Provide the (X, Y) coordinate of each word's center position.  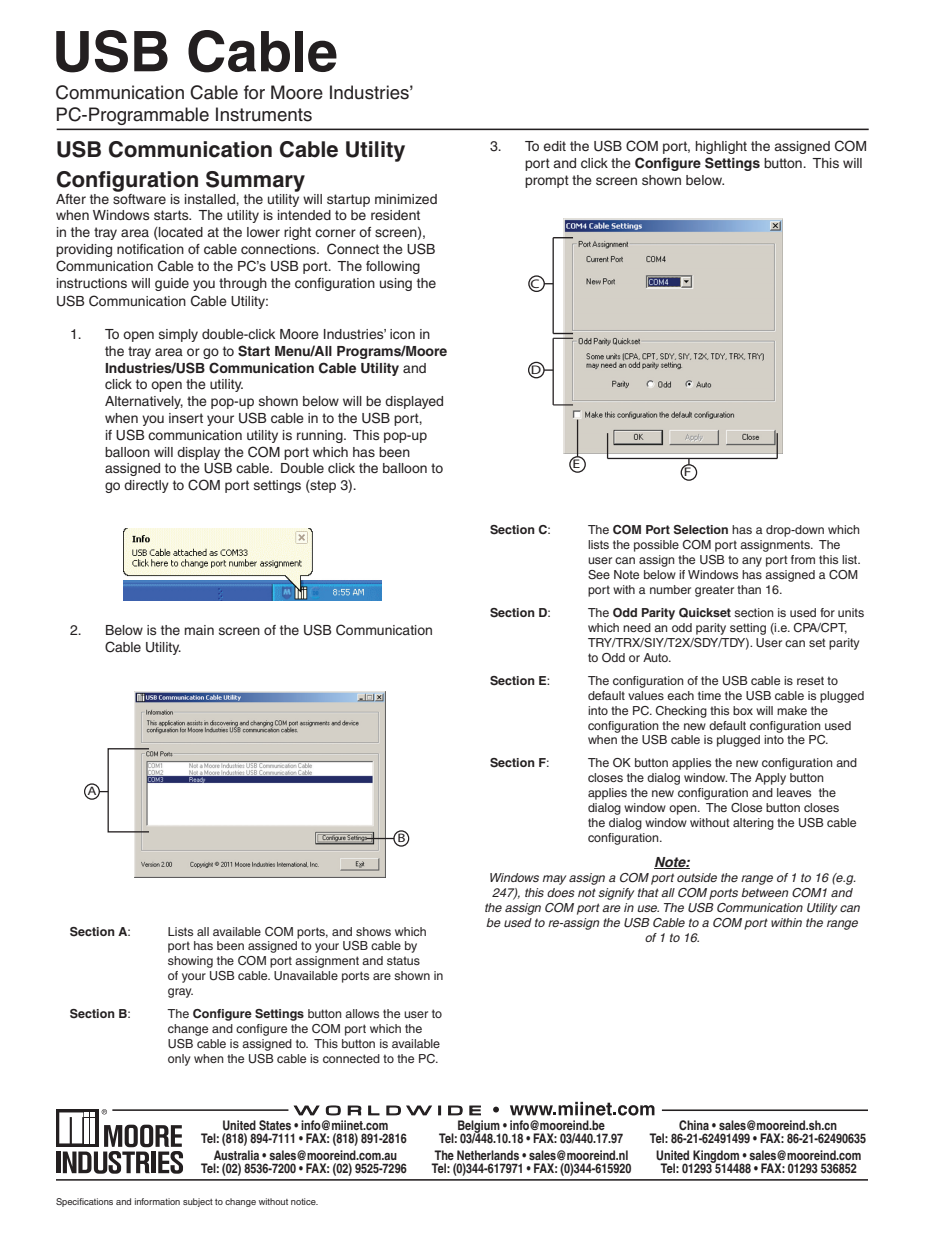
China (694, 1125)
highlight (721, 147)
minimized (406, 199)
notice (304, 1201)
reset (810, 680)
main (199, 630)
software (139, 197)
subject (198, 1202)
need (637, 627)
